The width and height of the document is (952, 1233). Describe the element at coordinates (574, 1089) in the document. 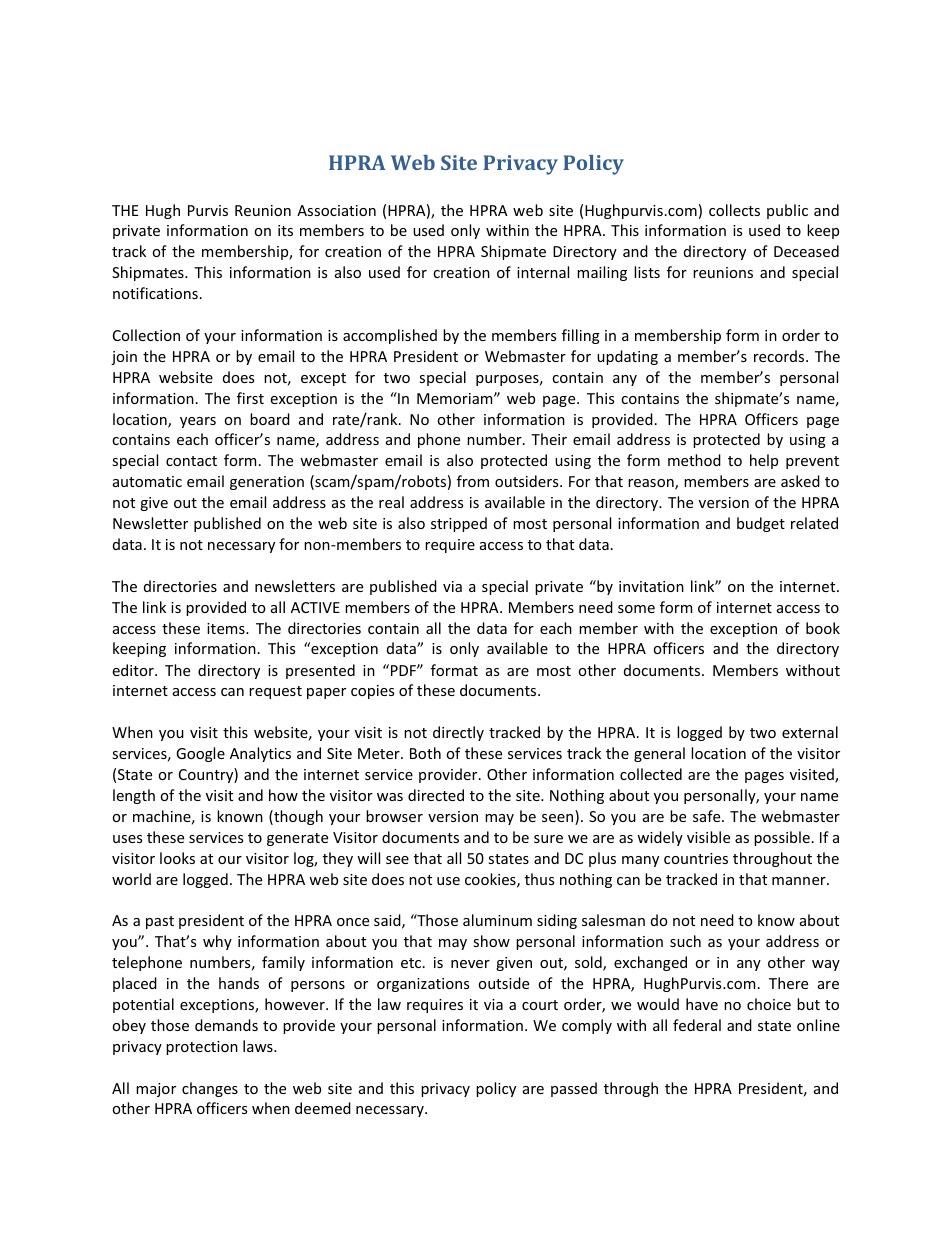

I see `passed` at that location.
